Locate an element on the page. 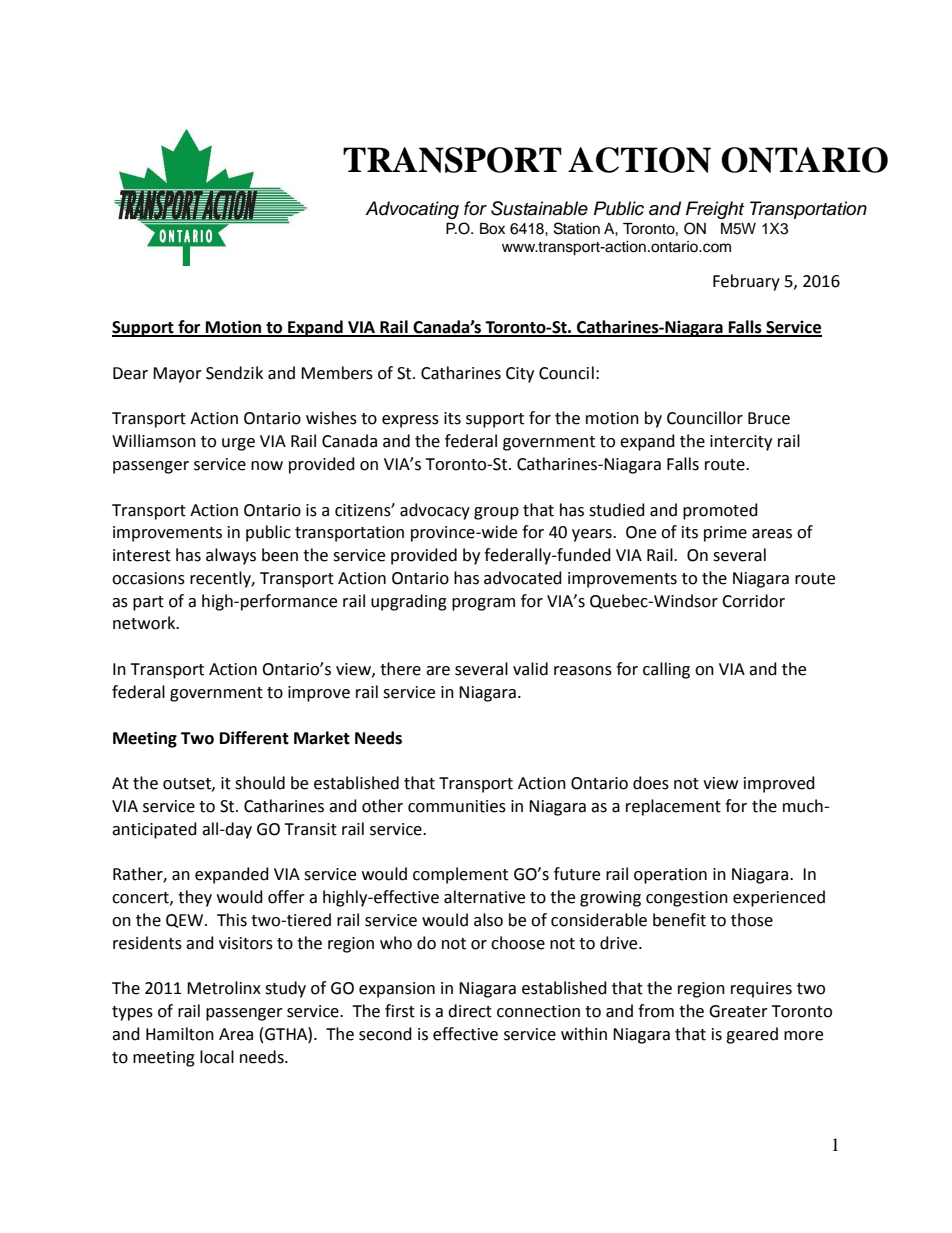 The image size is (952, 1233). Hamilton is located at coordinates (180, 1034).
